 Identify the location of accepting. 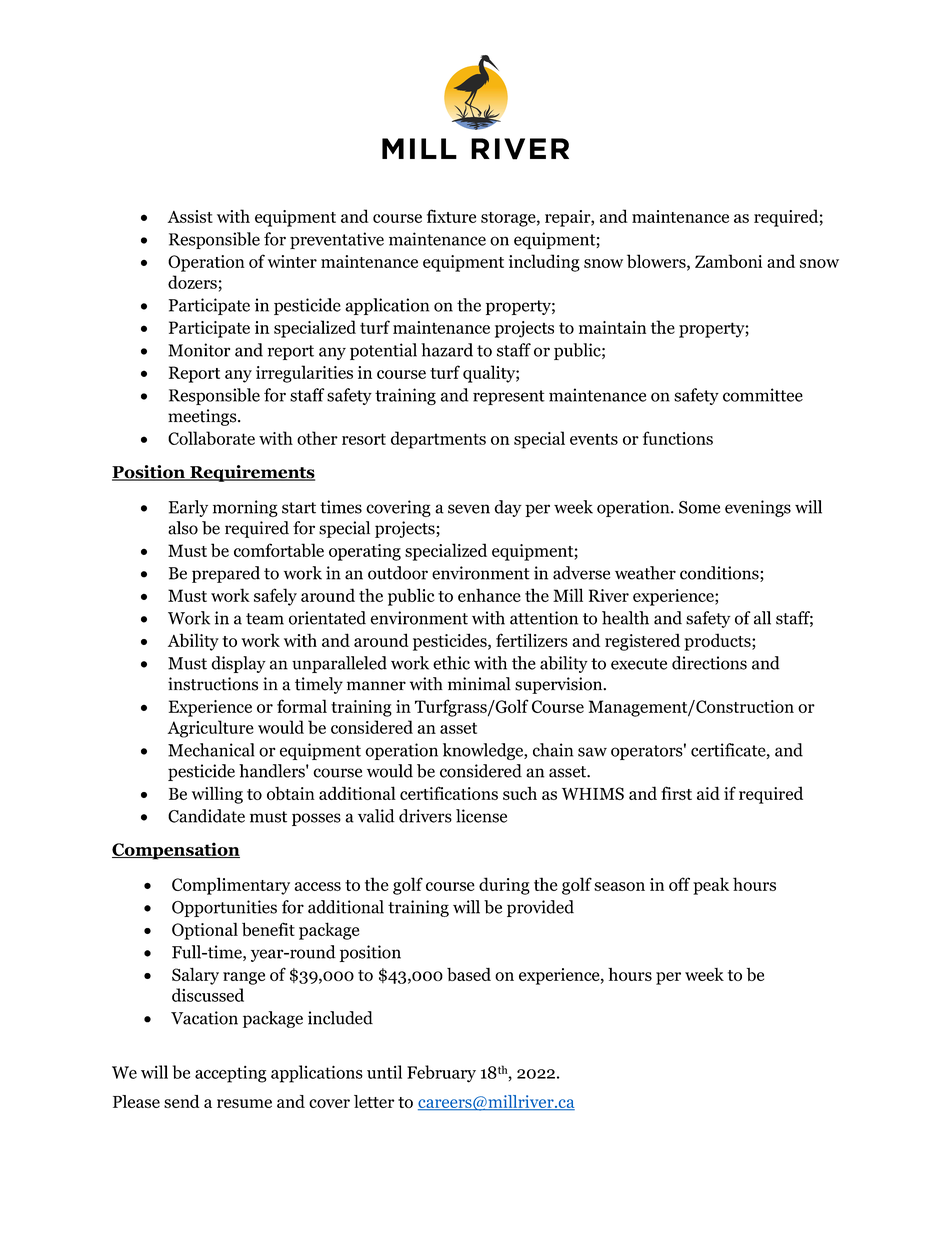
(231, 1074).
